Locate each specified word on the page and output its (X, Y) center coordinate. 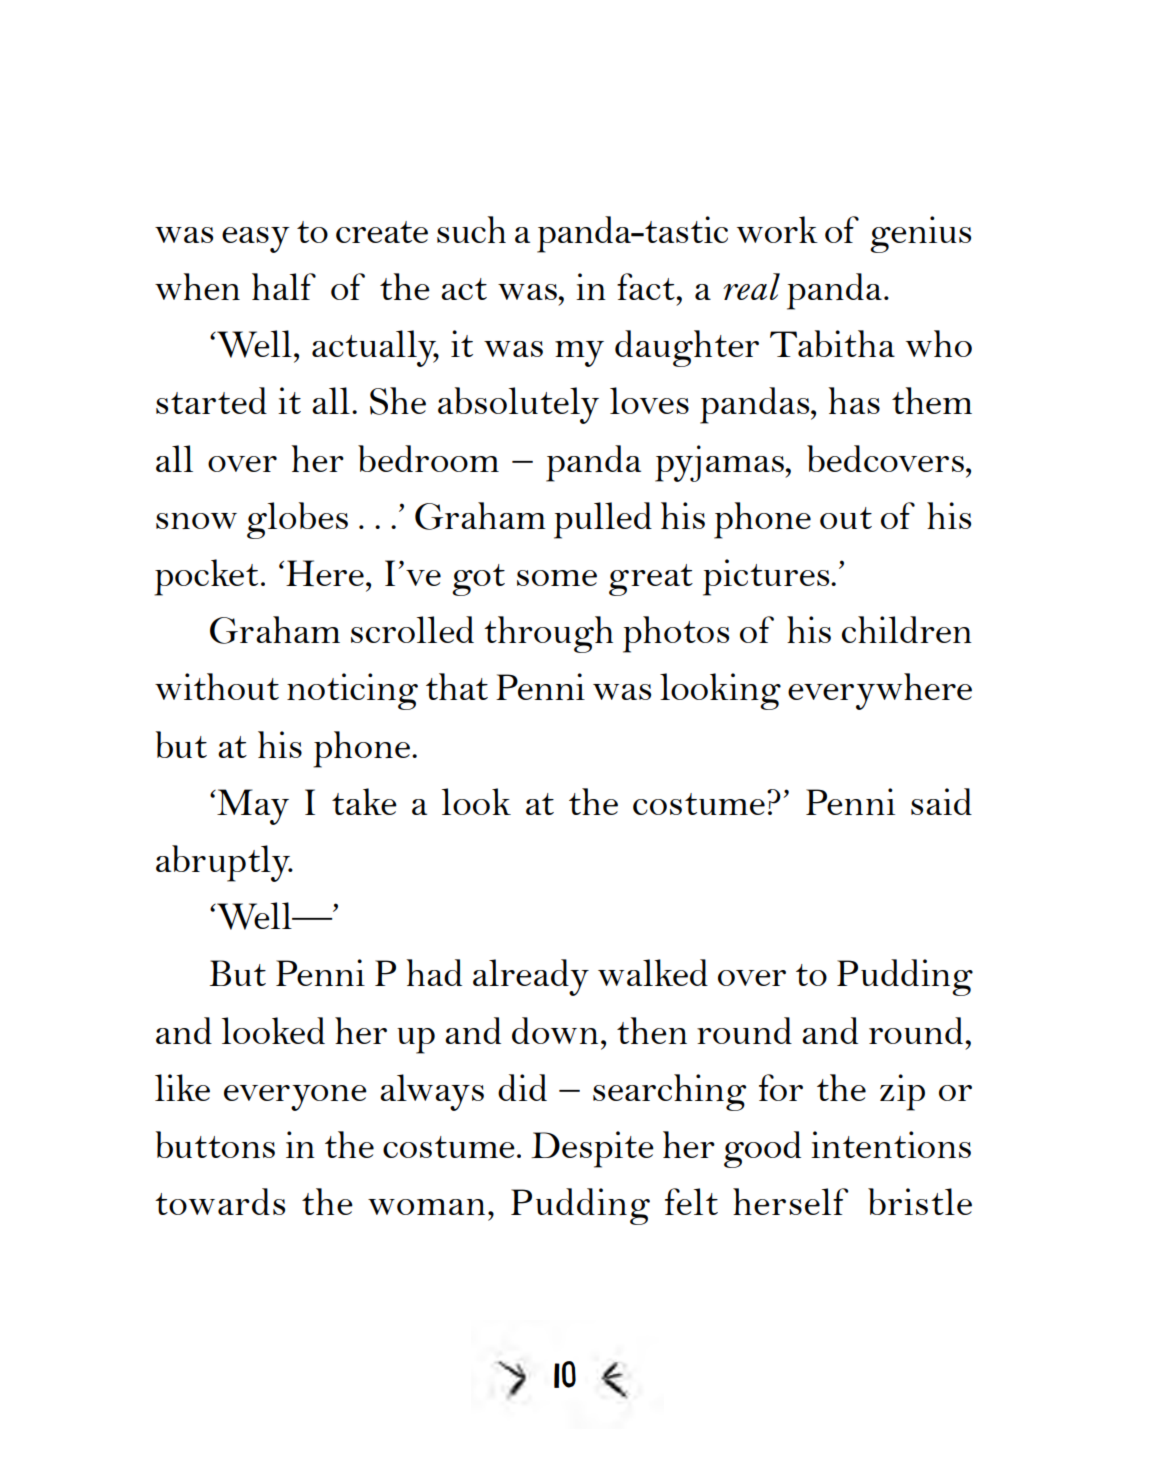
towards (220, 1201)
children (907, 629)
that (457, 686)
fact (647, 286)
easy (256, 240)
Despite (592, 1149)
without (217, 686)
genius (920, 234)
